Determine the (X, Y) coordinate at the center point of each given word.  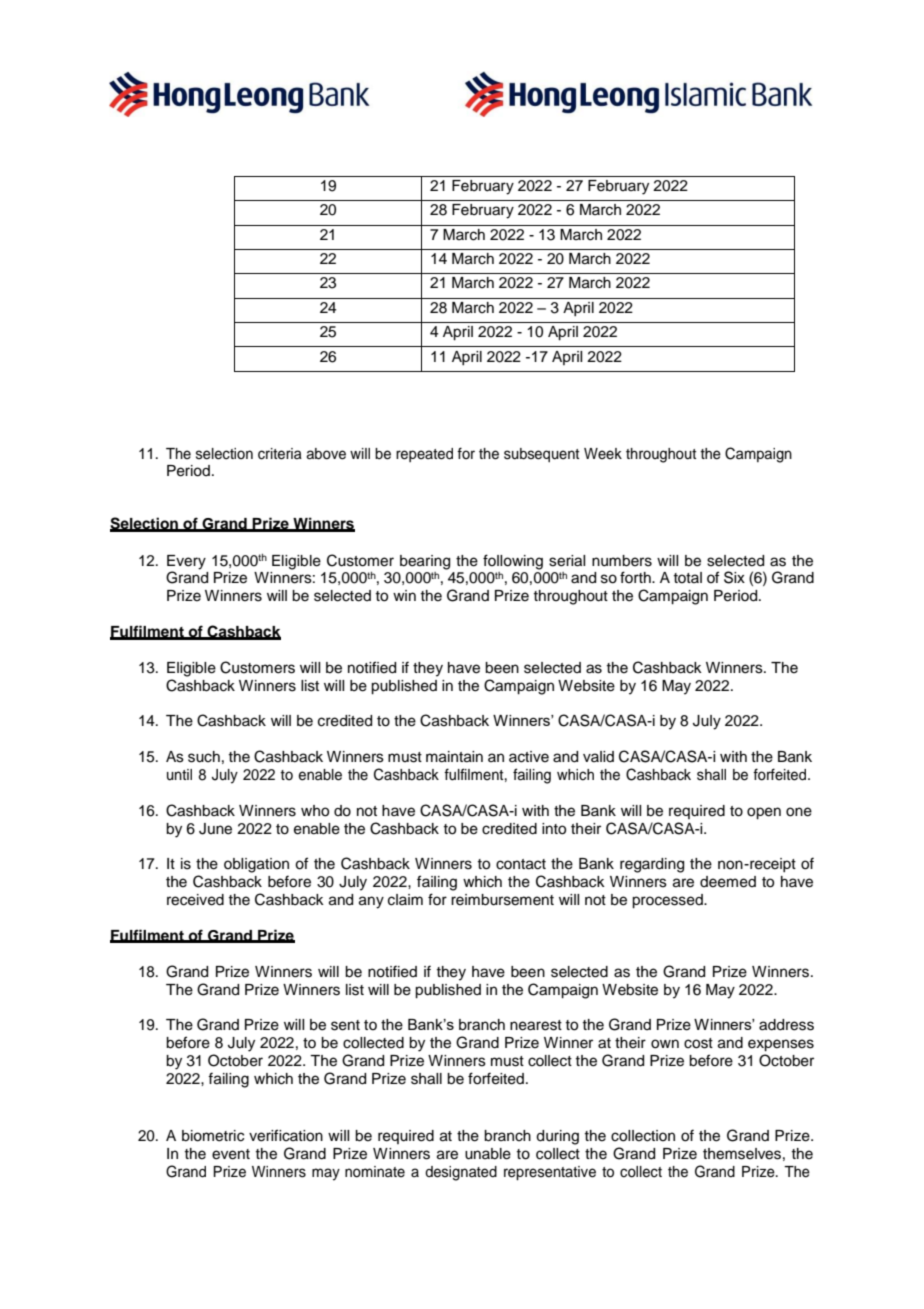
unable (488, 1154)
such (204, 757)
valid (598, 756)
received (195, 900)
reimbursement (502, 900)
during (557, 1137)
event (231, 1154)
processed (668, 901)
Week (603, 453)
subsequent (541, 455)
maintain (454, 757)
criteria (280, 454)
